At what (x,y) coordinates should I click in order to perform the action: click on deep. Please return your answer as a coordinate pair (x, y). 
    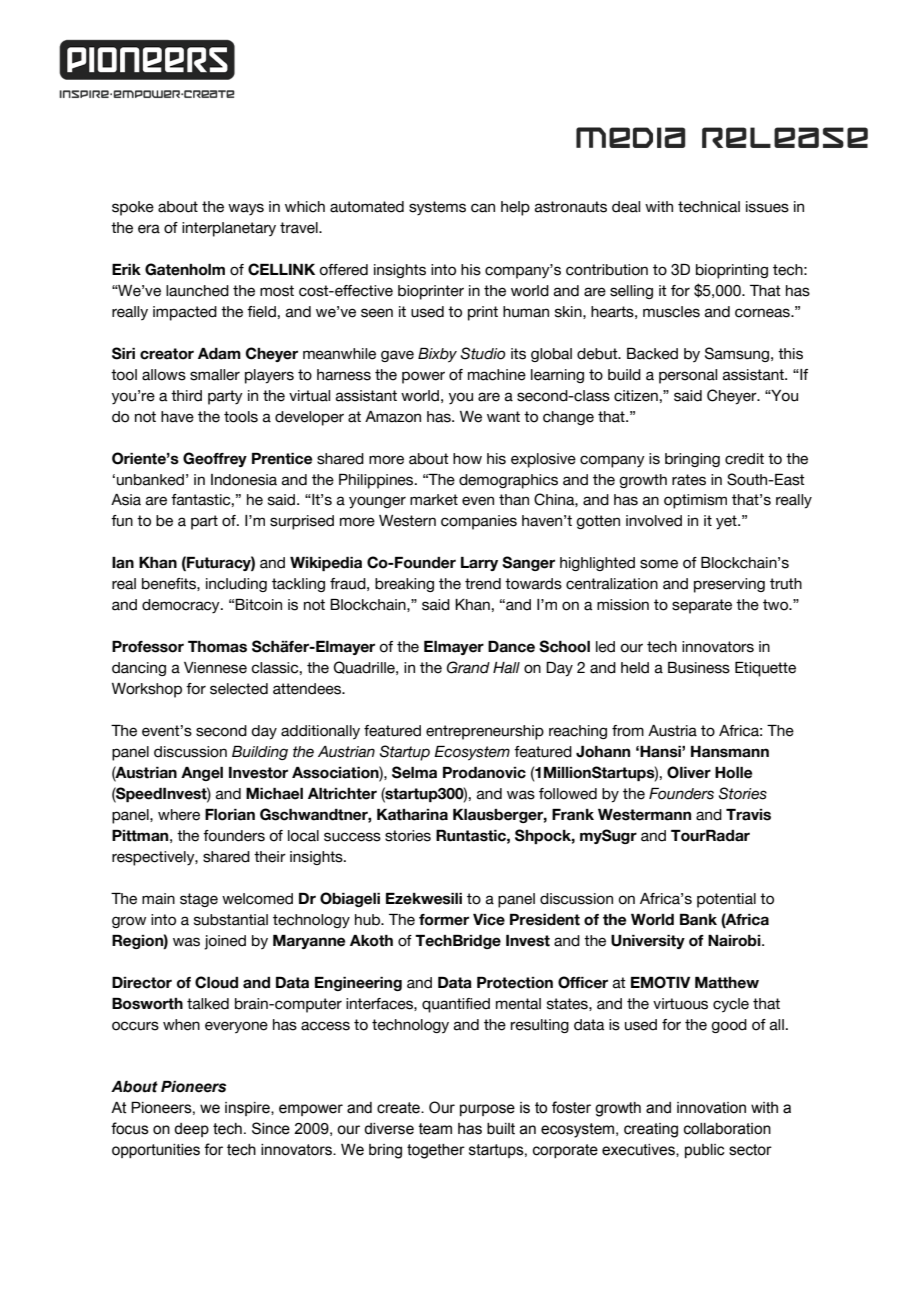
    Looking at the image, I should click on (191, 1130).
